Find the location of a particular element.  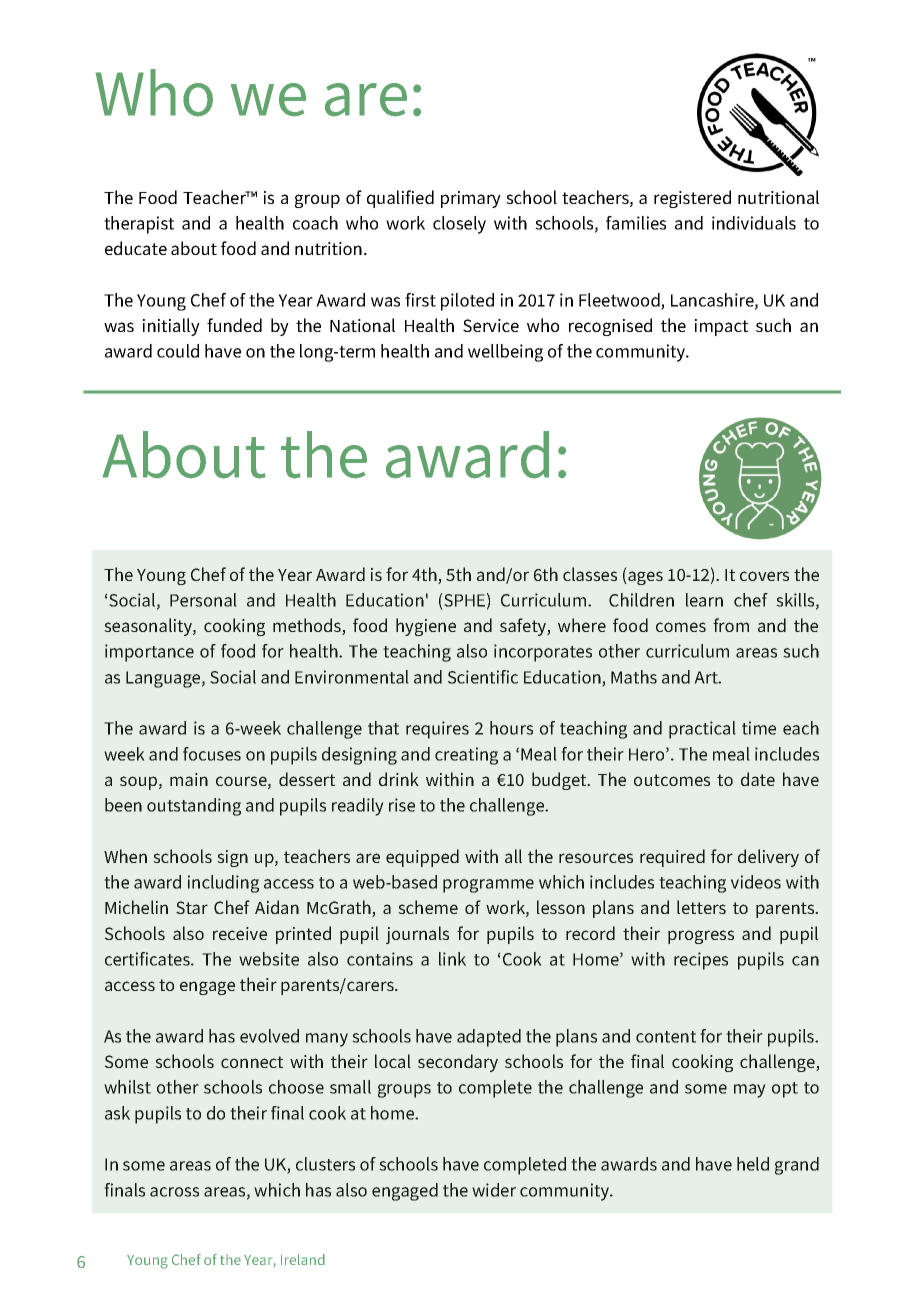

closely is located at coordinates (459, 225).
